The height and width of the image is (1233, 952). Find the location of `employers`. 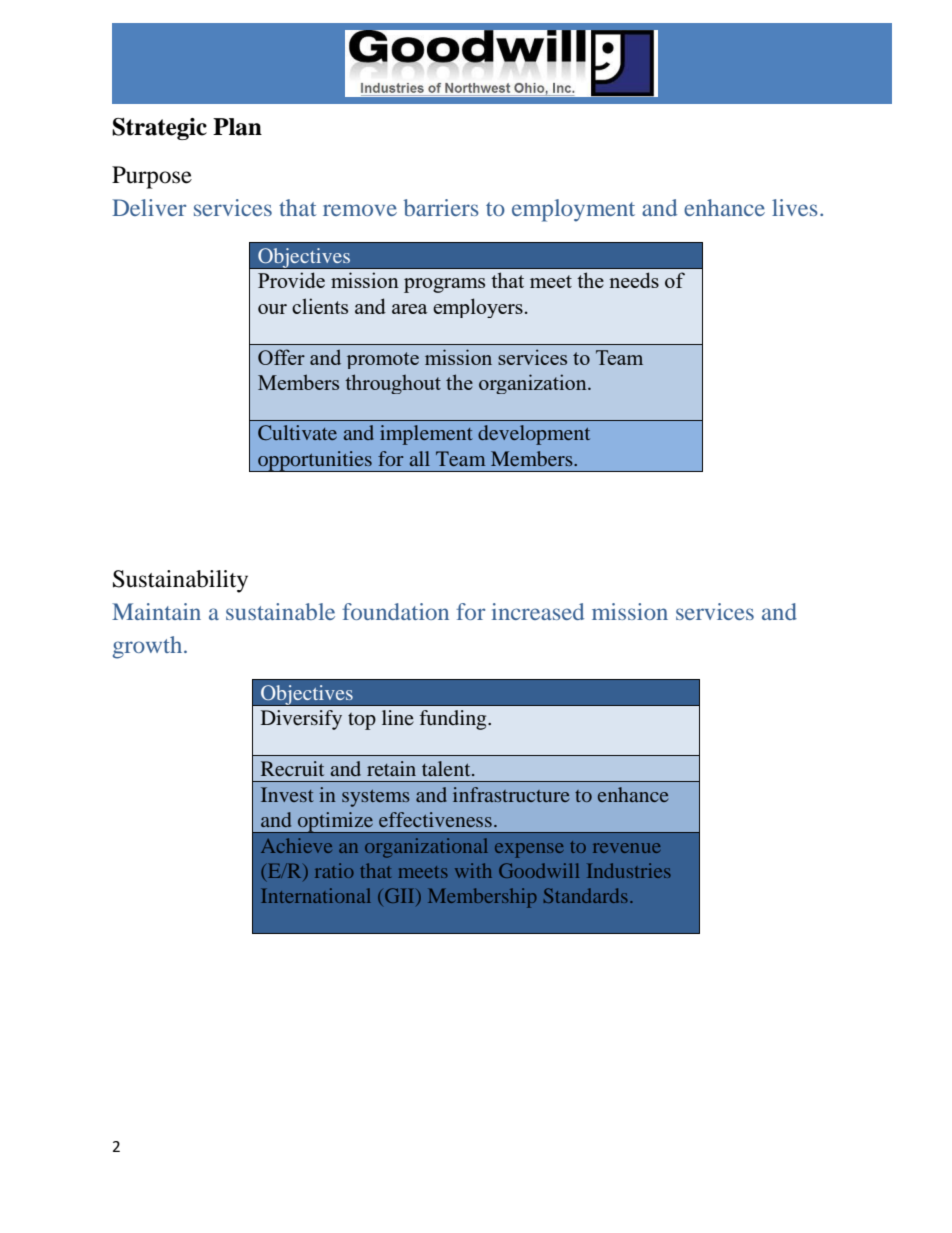

employers is located at coordinates (478, 308).
